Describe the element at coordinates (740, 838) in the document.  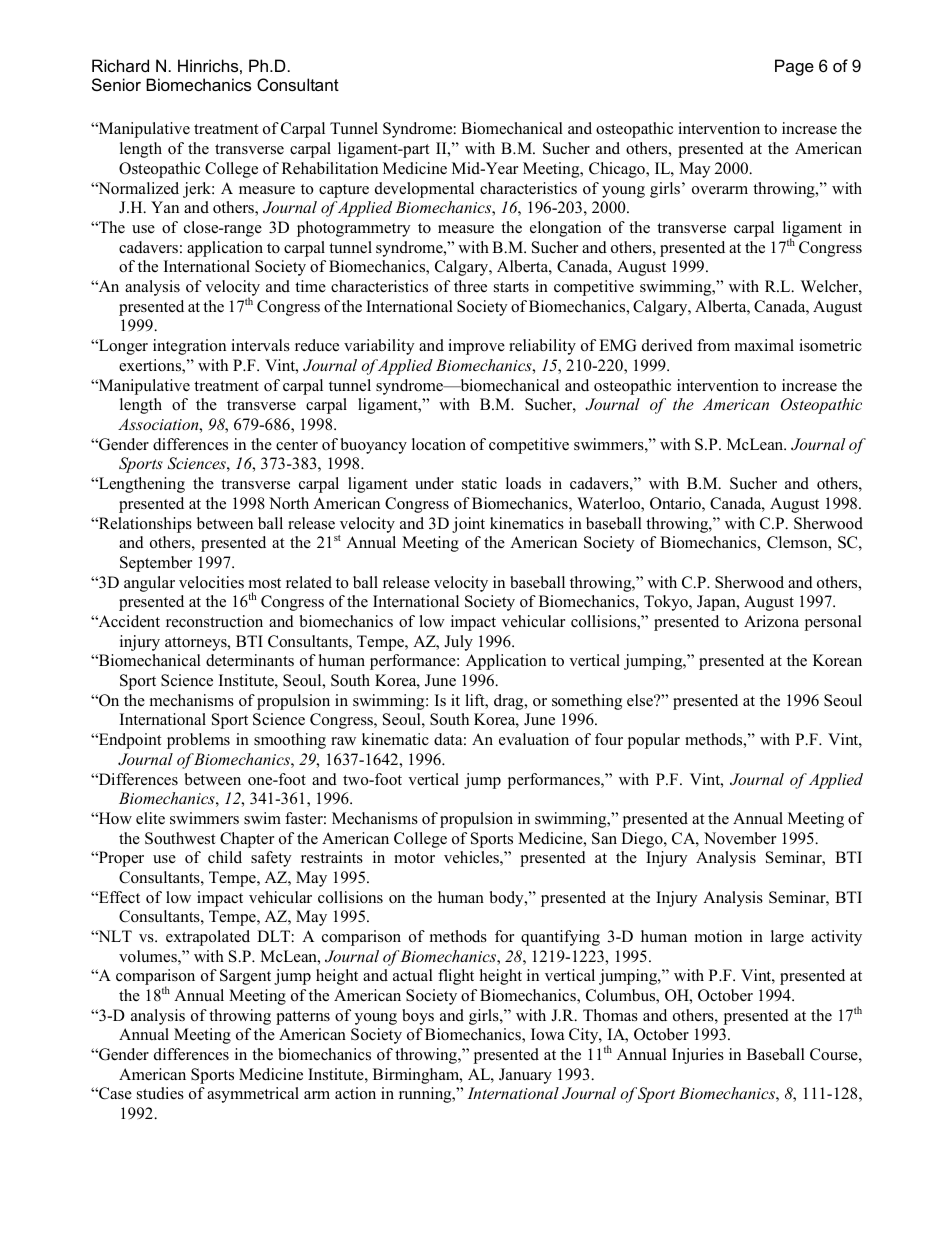
I see `November` at that location.
